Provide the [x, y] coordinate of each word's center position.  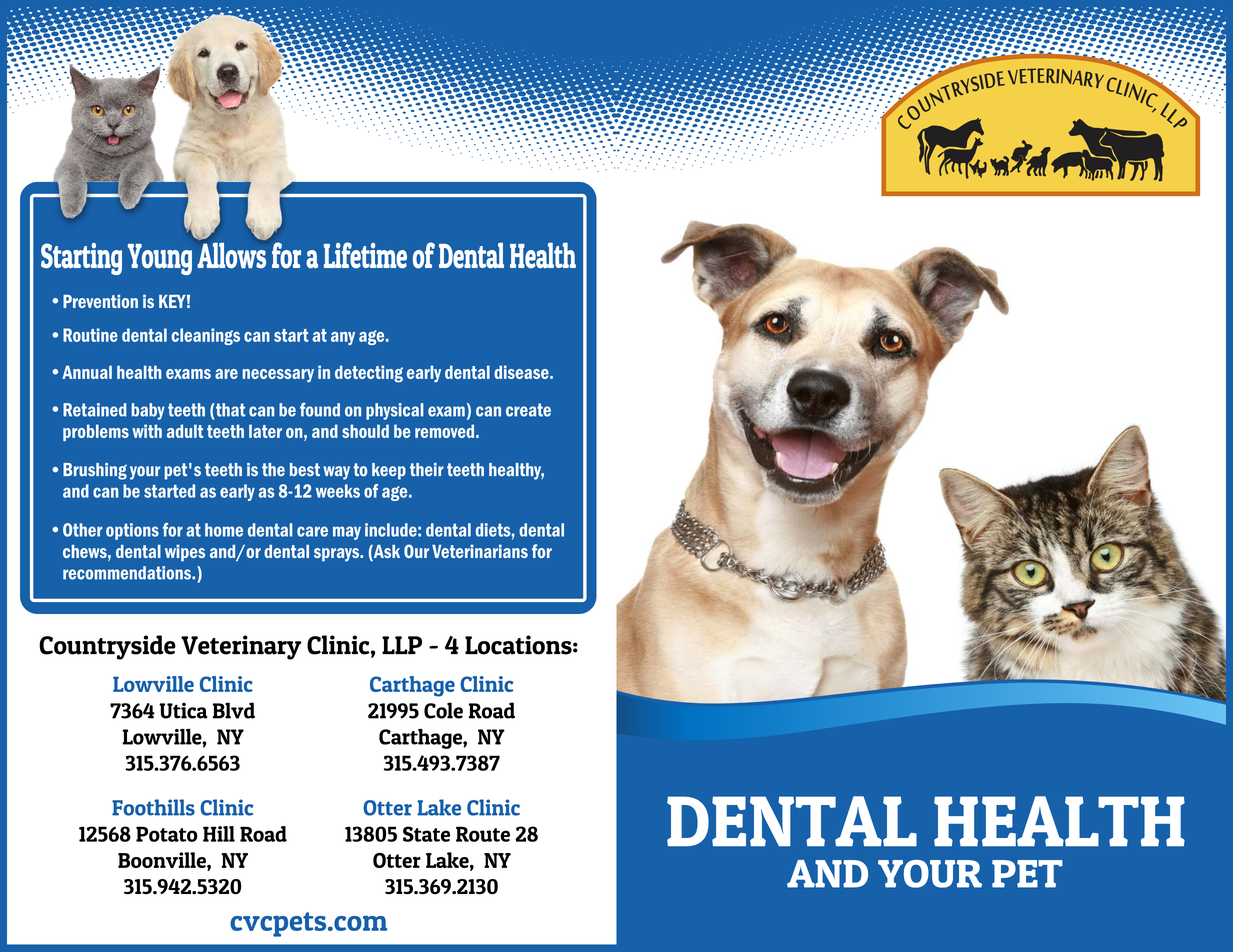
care [312, 531]
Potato [167, 834]
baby [148, 411]
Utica [183, 711]
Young [159, 259]
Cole [443, 710]
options [132, 531]
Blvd [234, 710]
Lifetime [365, 255]
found [320, 409]
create [528, 410]
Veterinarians [480, 551]
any [343, 338]
